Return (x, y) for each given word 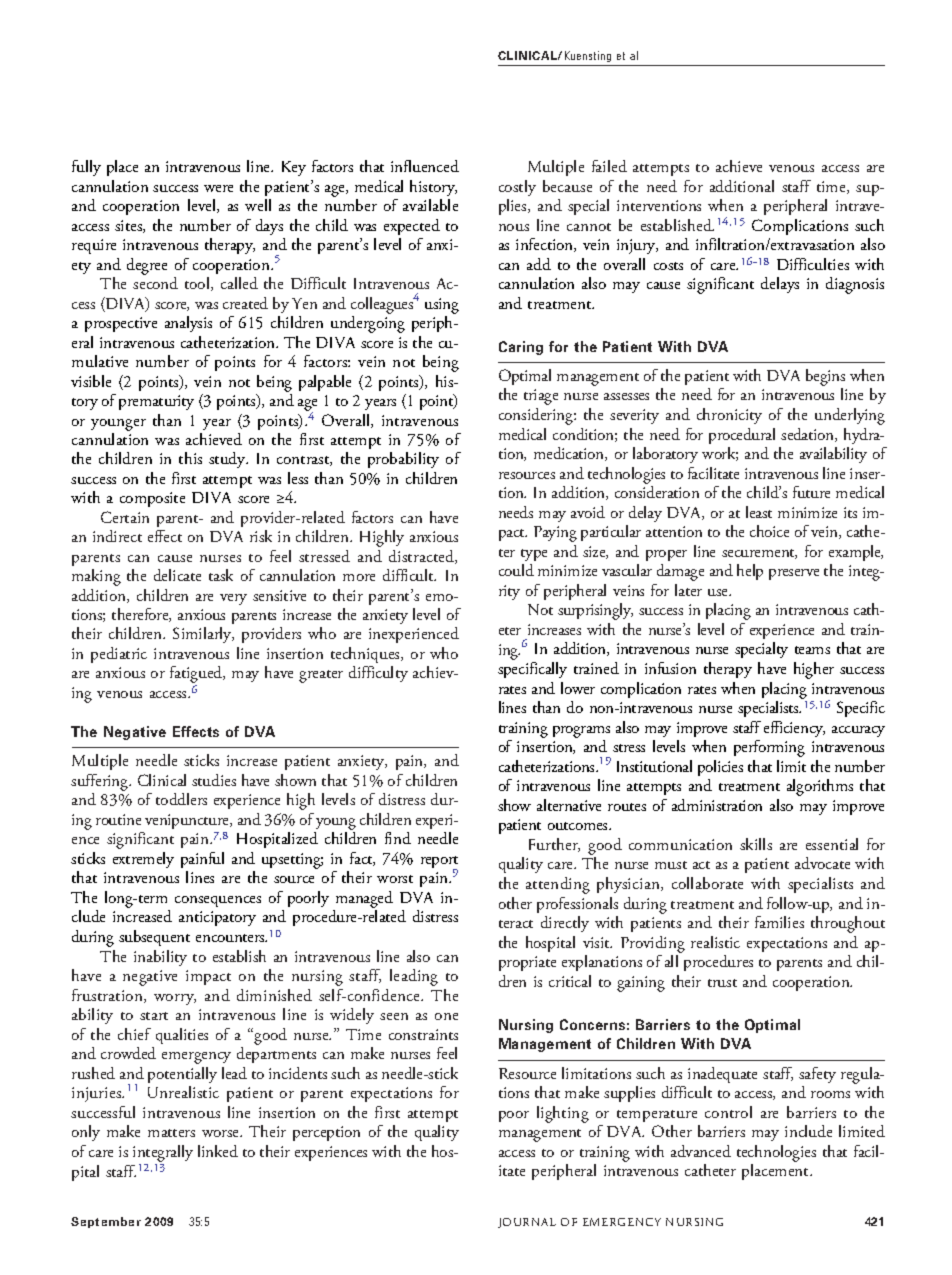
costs (668, 266)
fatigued (197, 676)
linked (218, 1151)
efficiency (794, 729)
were (218, 188)
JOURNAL (527, 1223)
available (430, 205)
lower (578, 688)
